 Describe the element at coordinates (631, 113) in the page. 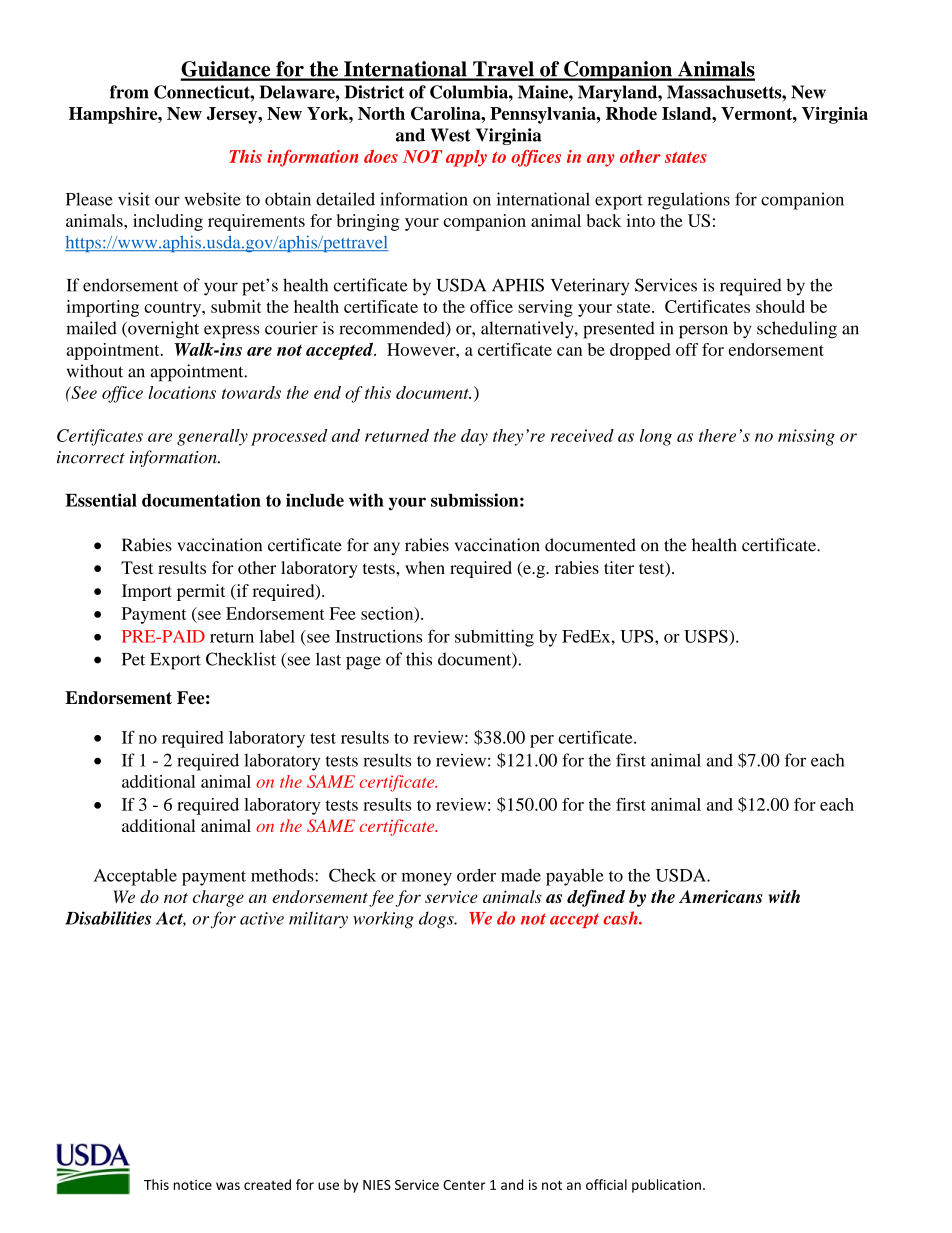

I see `Rhode` at that location.
